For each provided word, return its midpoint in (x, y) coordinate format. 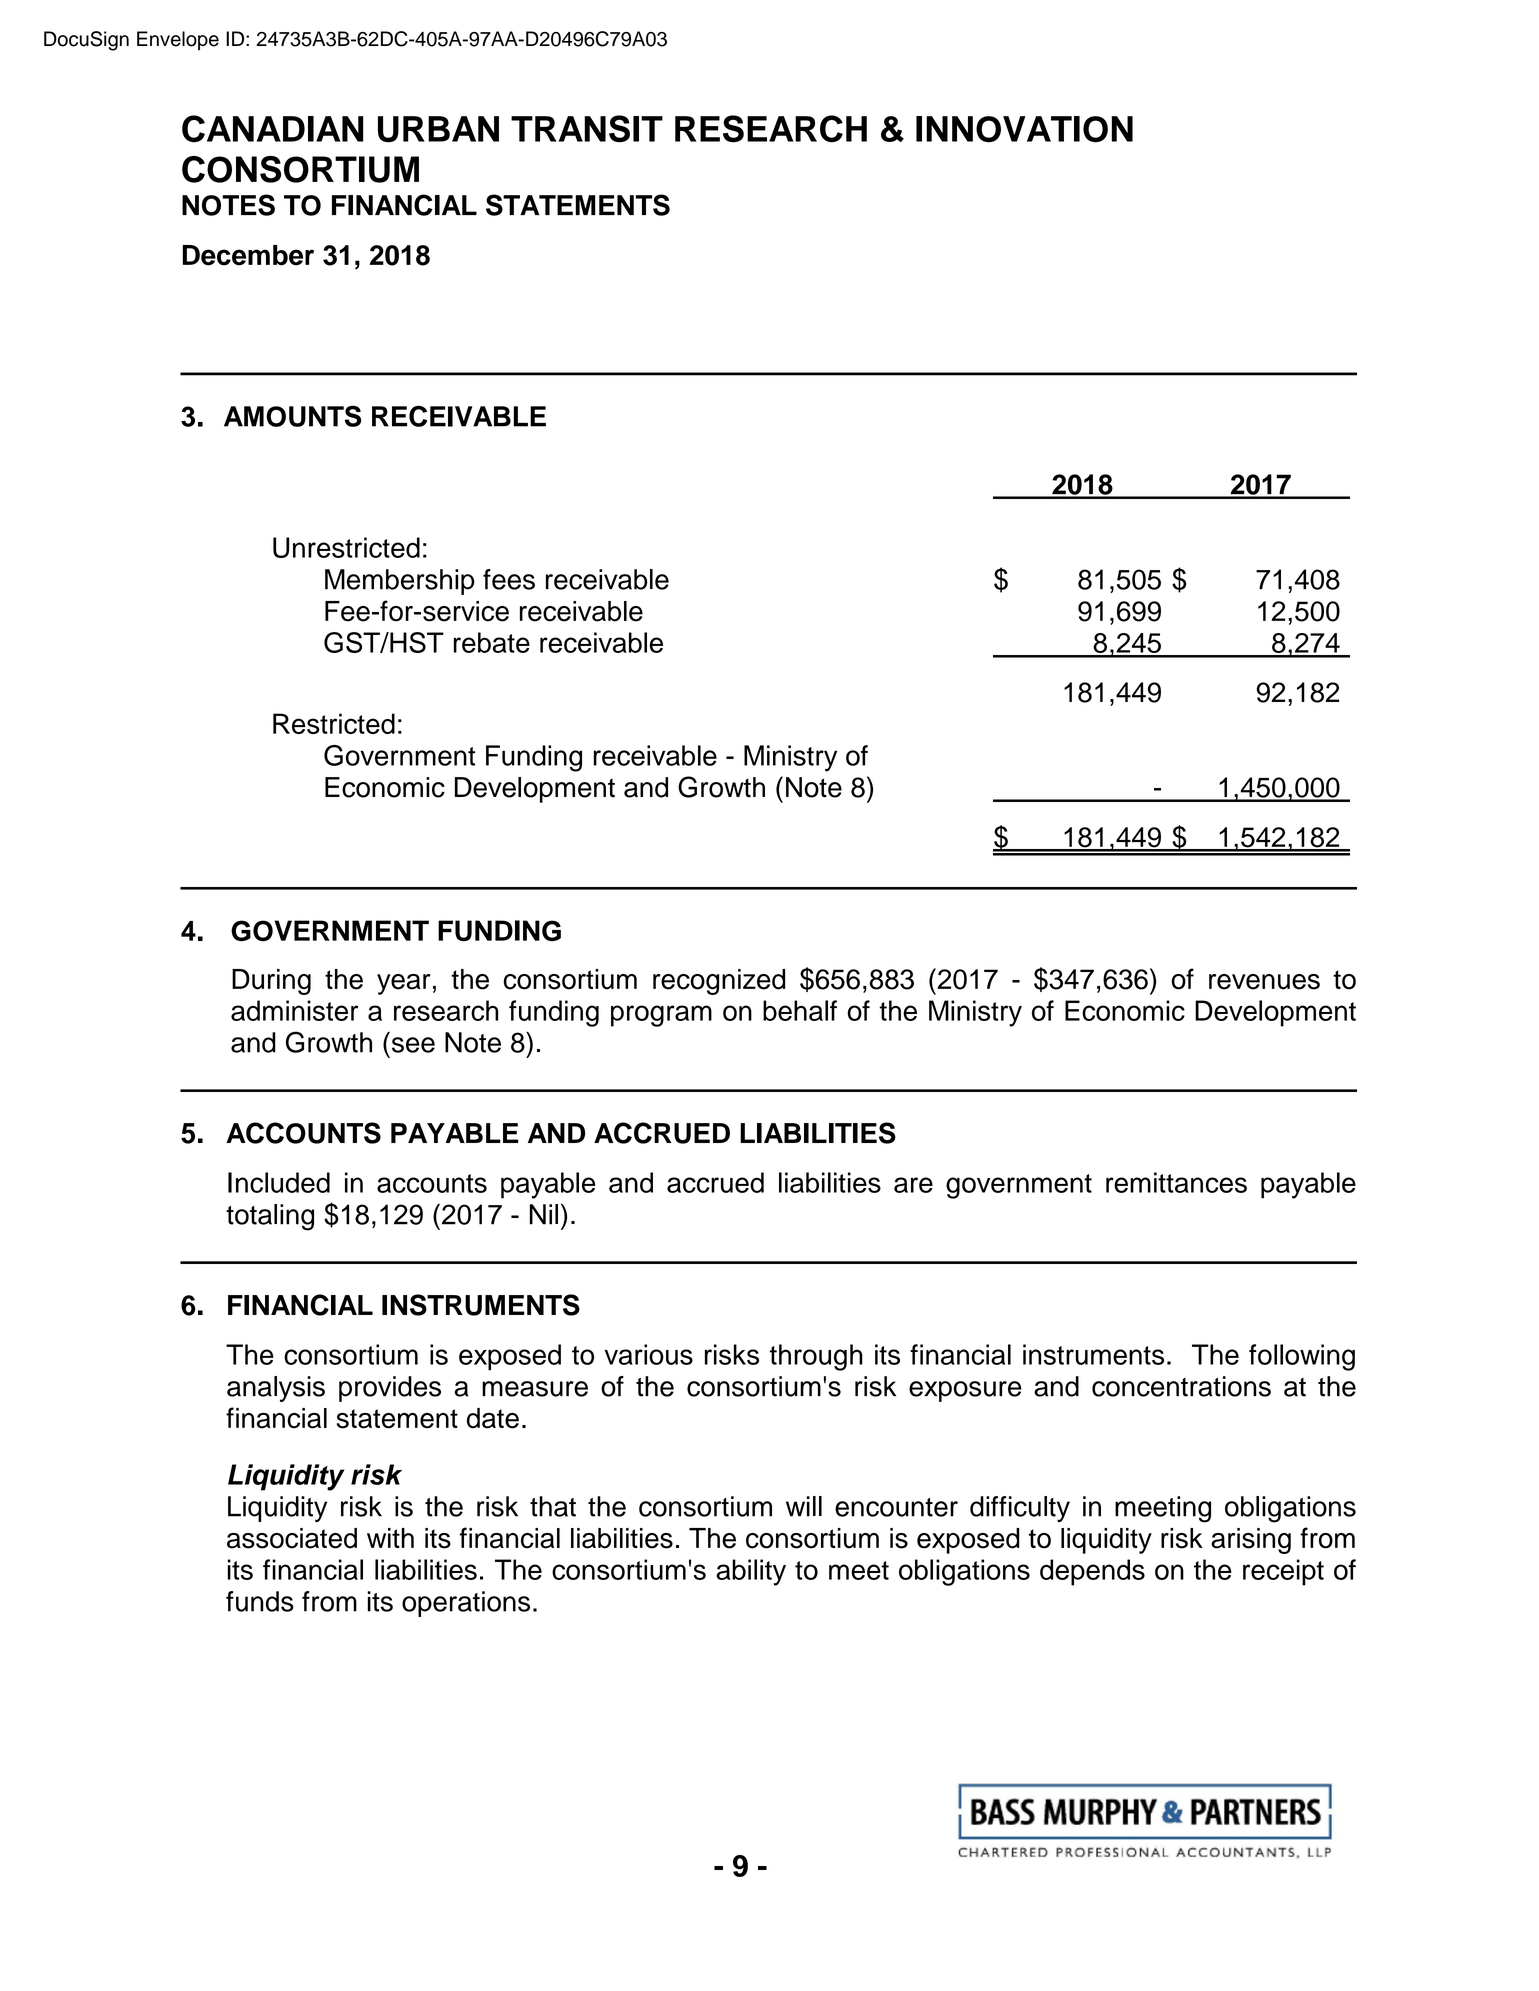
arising (1251, 1541)
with (390, 1538)
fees (509, 579)
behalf (800, 1010)
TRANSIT (587, 129)
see (413, 1045)
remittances (1176, 1182)
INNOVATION (1024, 129)
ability (751, 1572)
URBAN (438, 129)
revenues (1264, 982)
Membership (400, 582)
